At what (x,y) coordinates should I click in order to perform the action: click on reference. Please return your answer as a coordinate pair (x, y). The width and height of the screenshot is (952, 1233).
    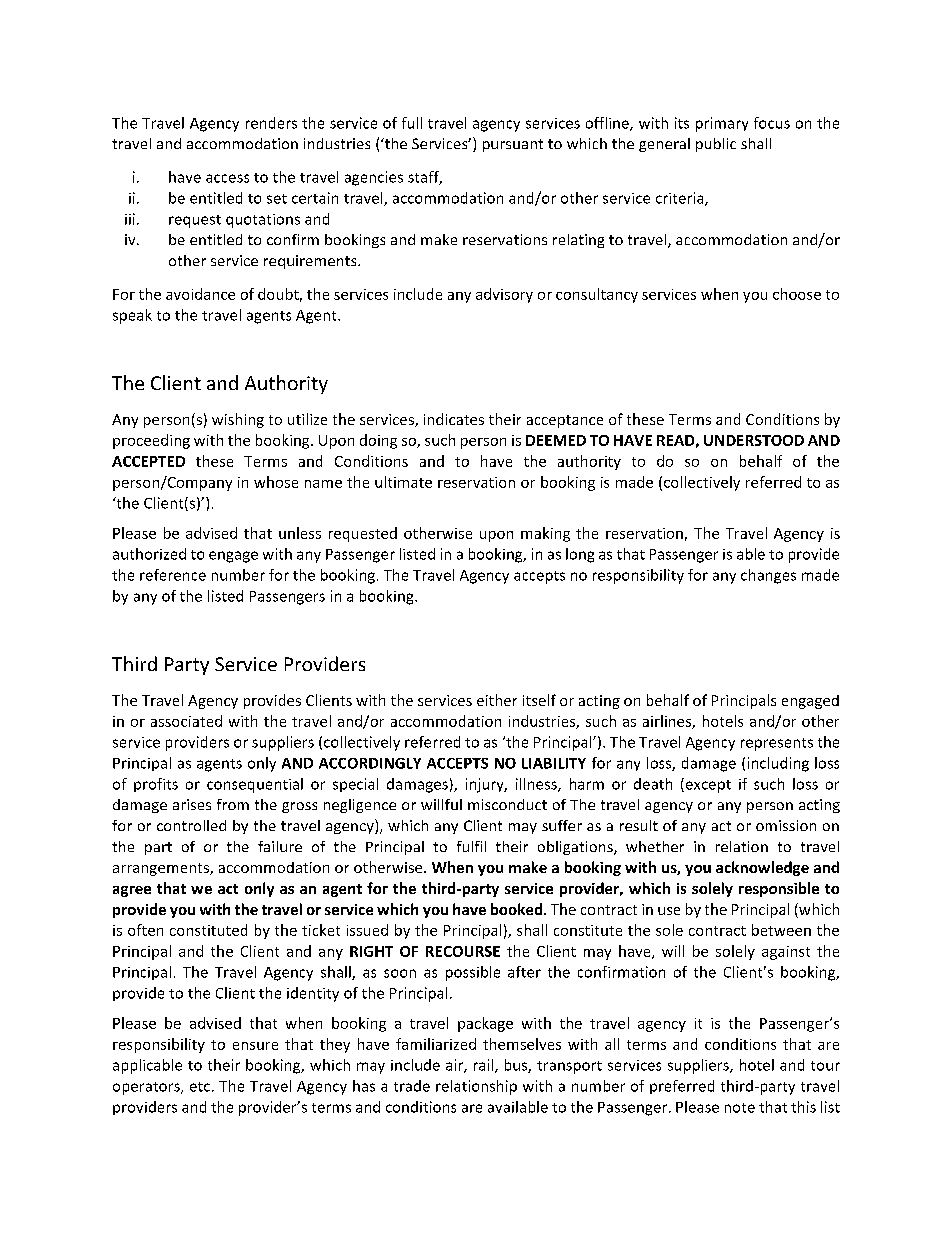
    Looking at the image, I should click on (173, 575).
